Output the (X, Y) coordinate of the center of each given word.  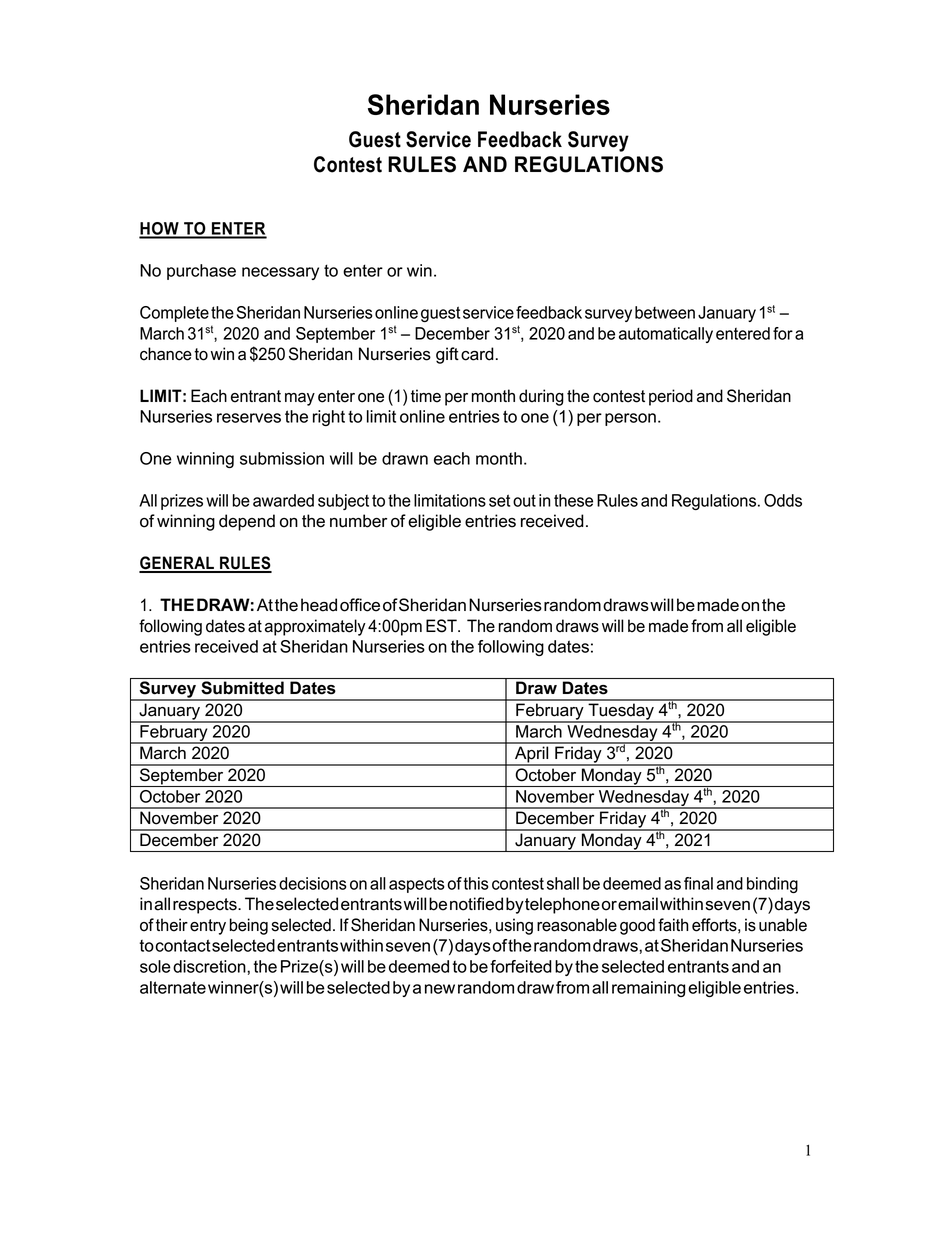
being (249, 926)
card (477, 354)
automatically (666, 335)
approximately (315, 627)
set (499, 500)
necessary (280, 273)
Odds (783, 500)
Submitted (242, 688)
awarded (283, 500)
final (698, 883)
